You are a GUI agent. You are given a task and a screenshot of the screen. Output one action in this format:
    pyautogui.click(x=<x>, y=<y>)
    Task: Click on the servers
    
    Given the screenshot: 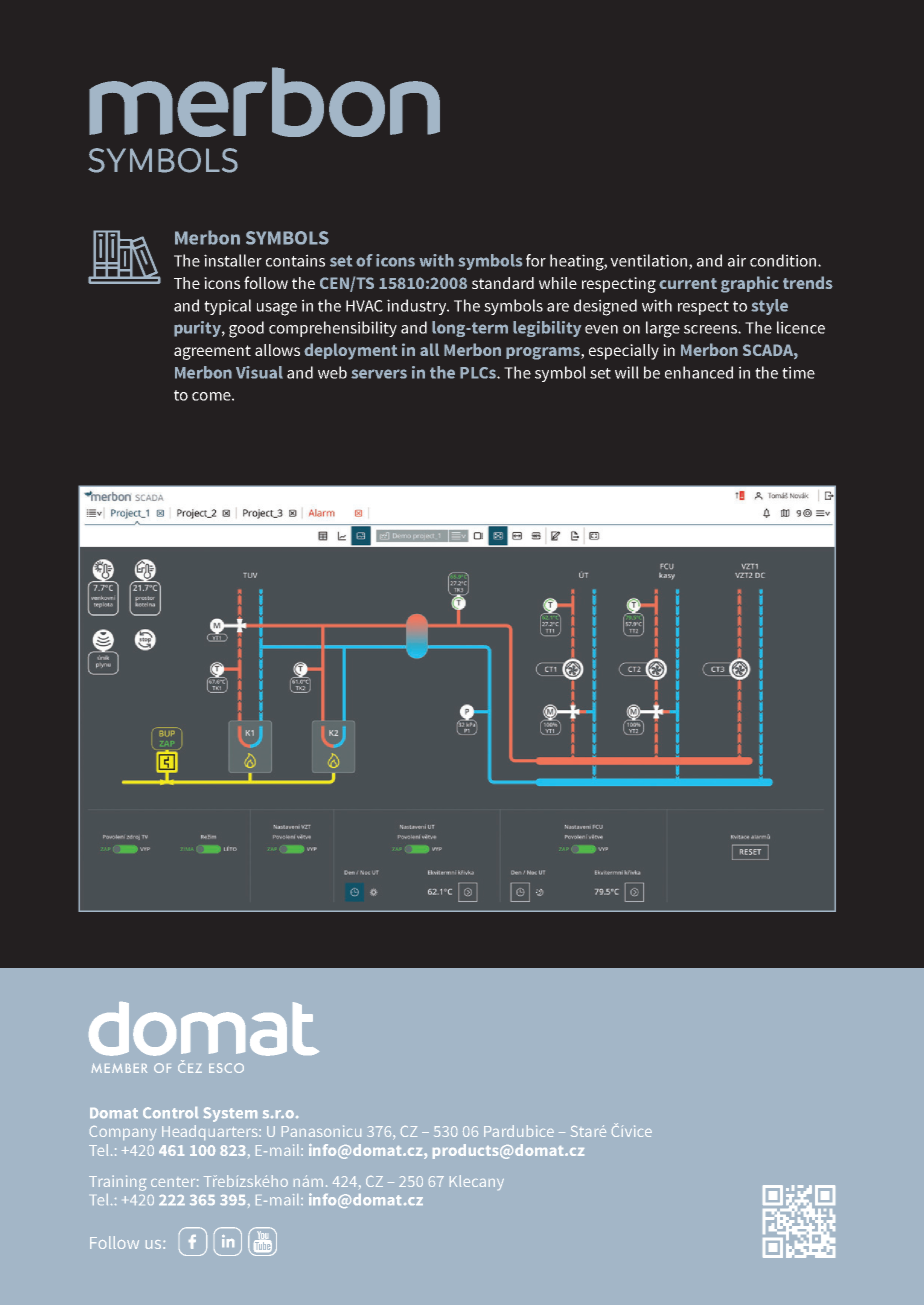 What is the action you would take?
    pyautogui.click(x=379, y=374)
